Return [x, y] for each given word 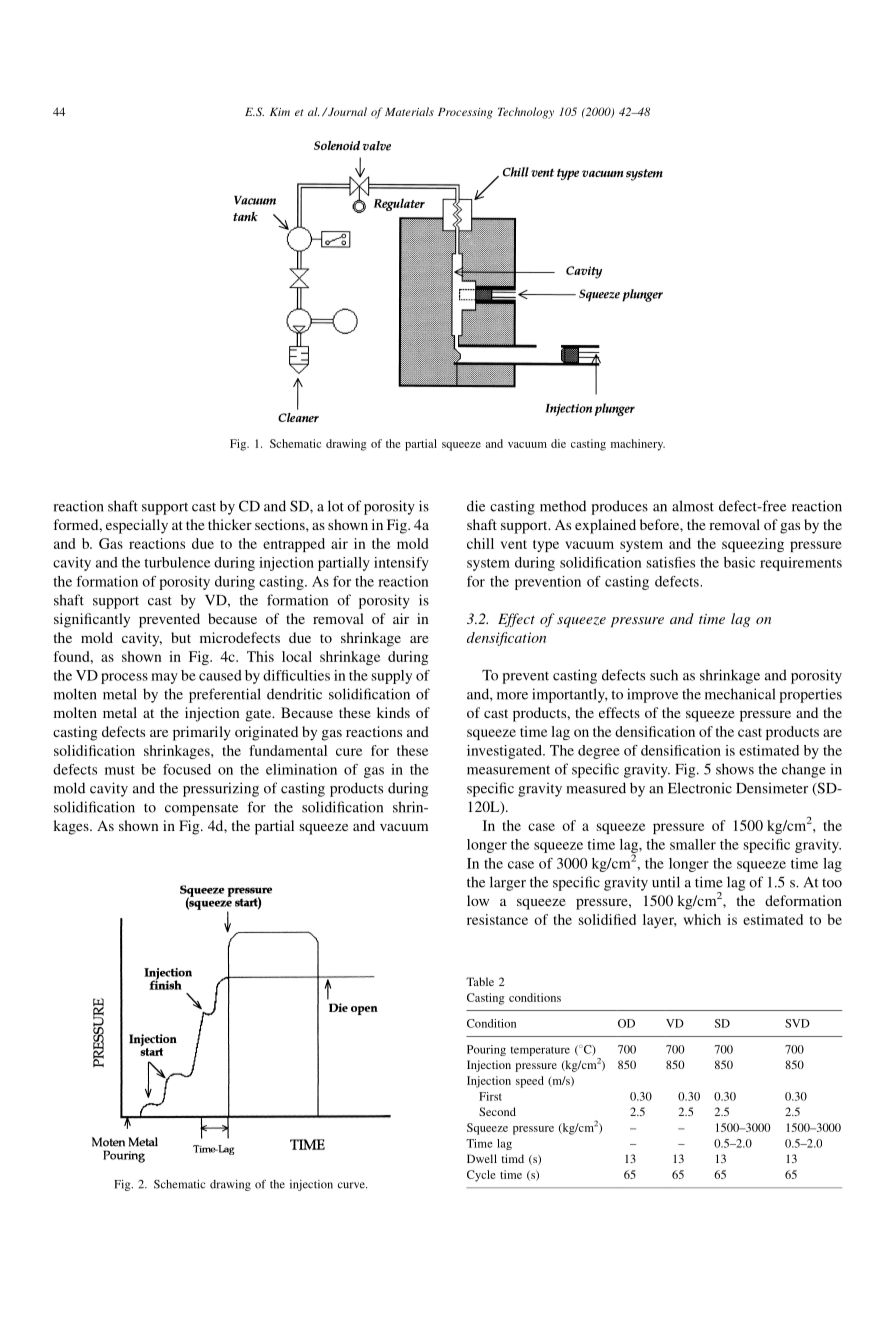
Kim [280, 112]
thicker [230, 524]
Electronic [700, 788]
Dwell [482, 1158]
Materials [409, 111]
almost [693, 506]
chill [480, 543]
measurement [508, 770]
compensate [201, 809]
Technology [526, 113]
